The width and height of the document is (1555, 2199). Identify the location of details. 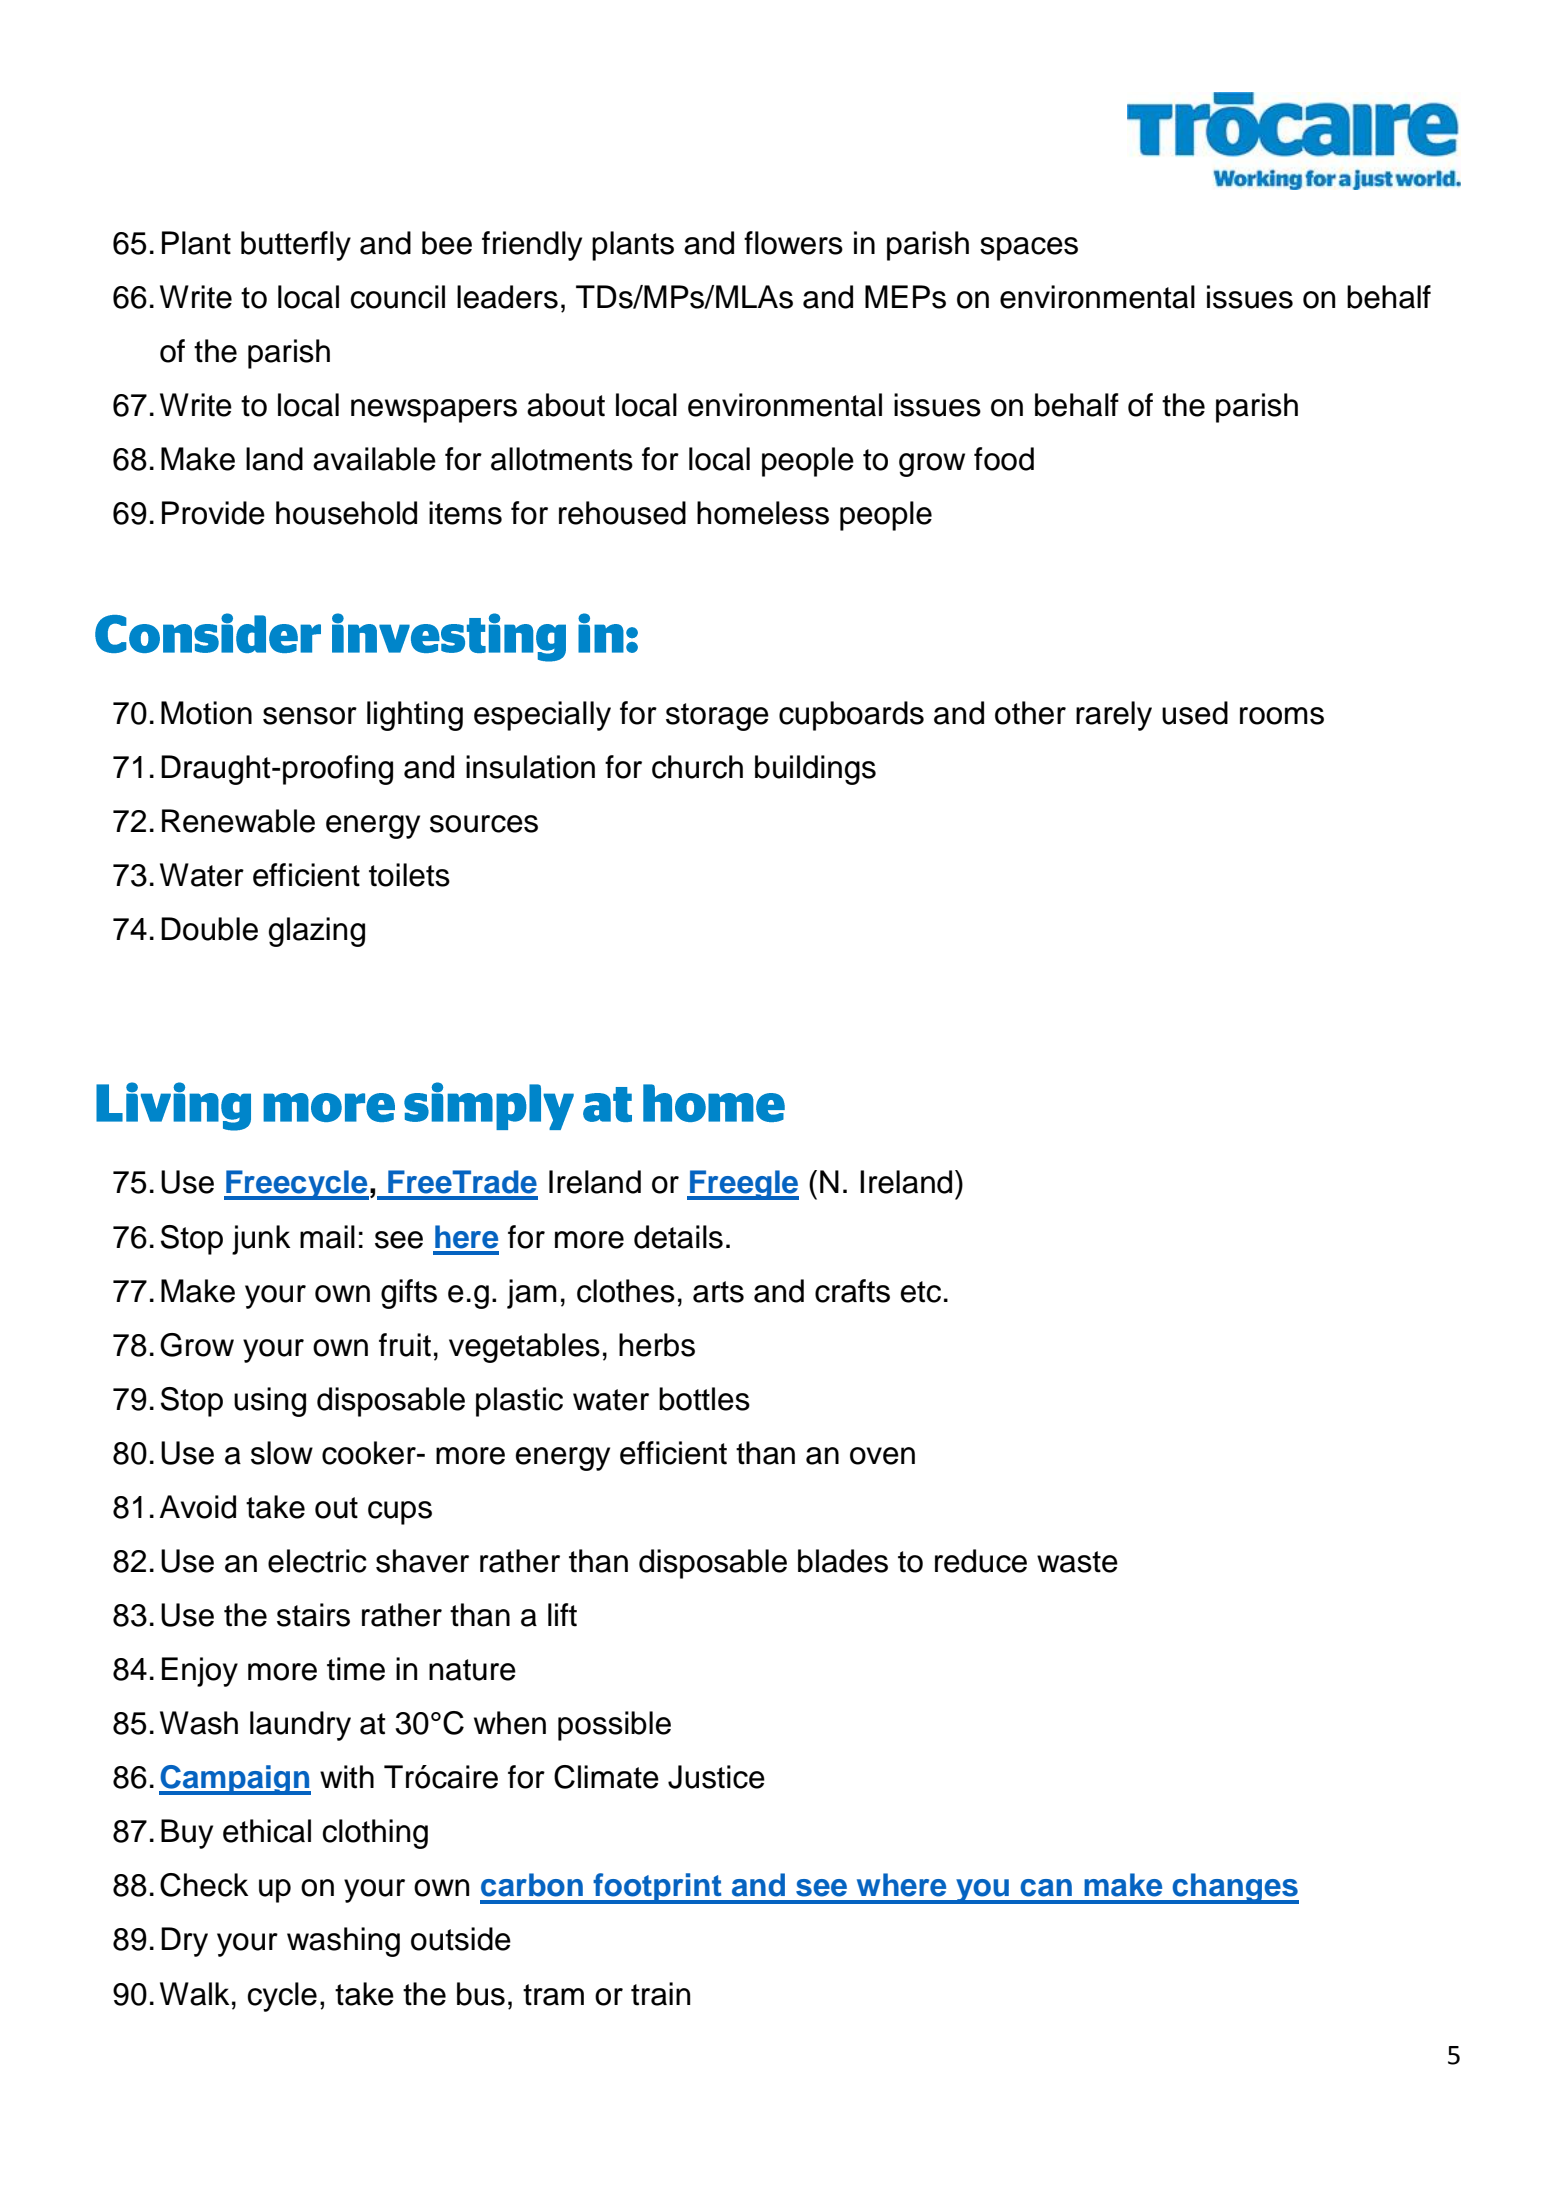
(678, 1237).
